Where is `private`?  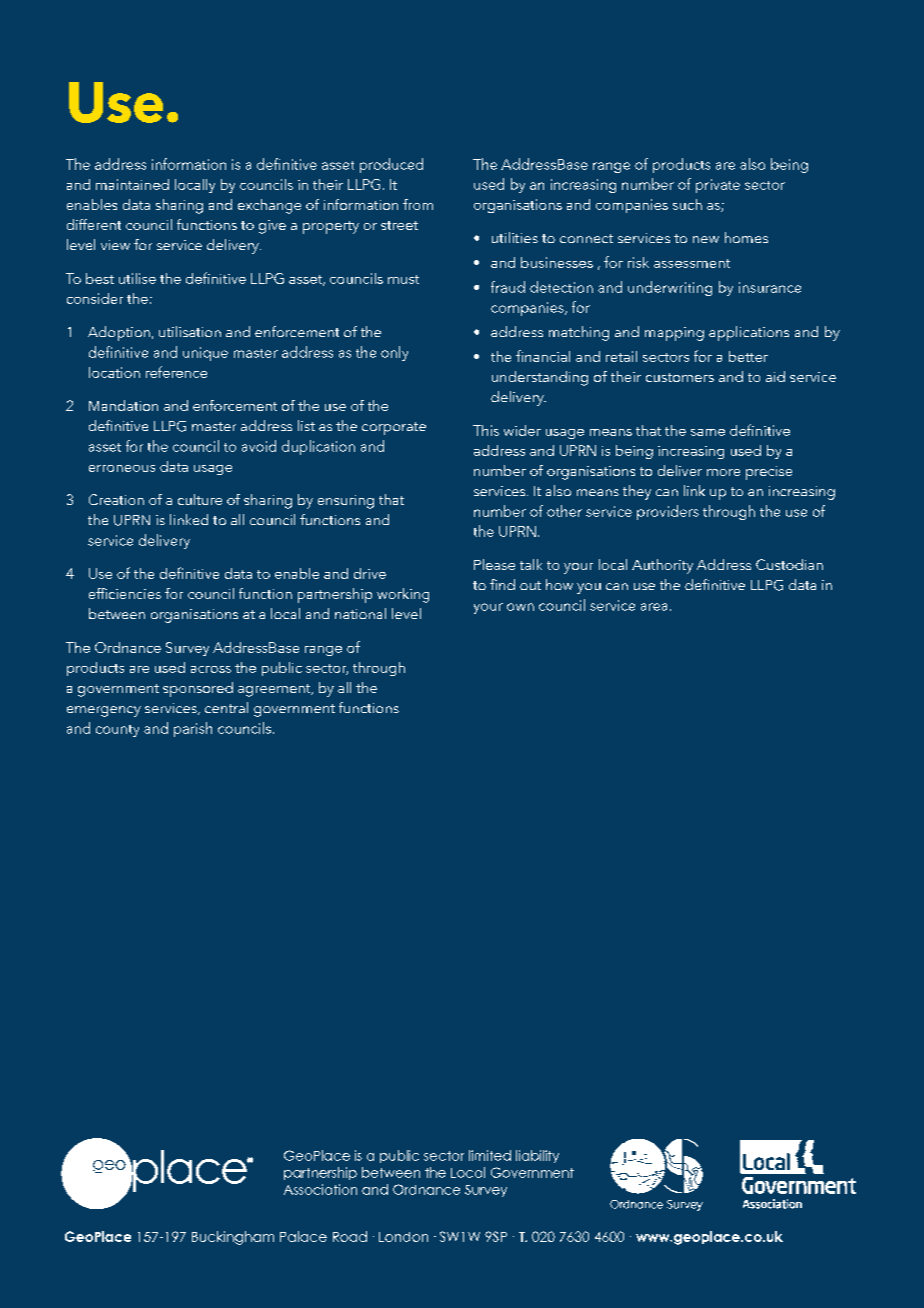
private is located at coordinates (718, 186).
